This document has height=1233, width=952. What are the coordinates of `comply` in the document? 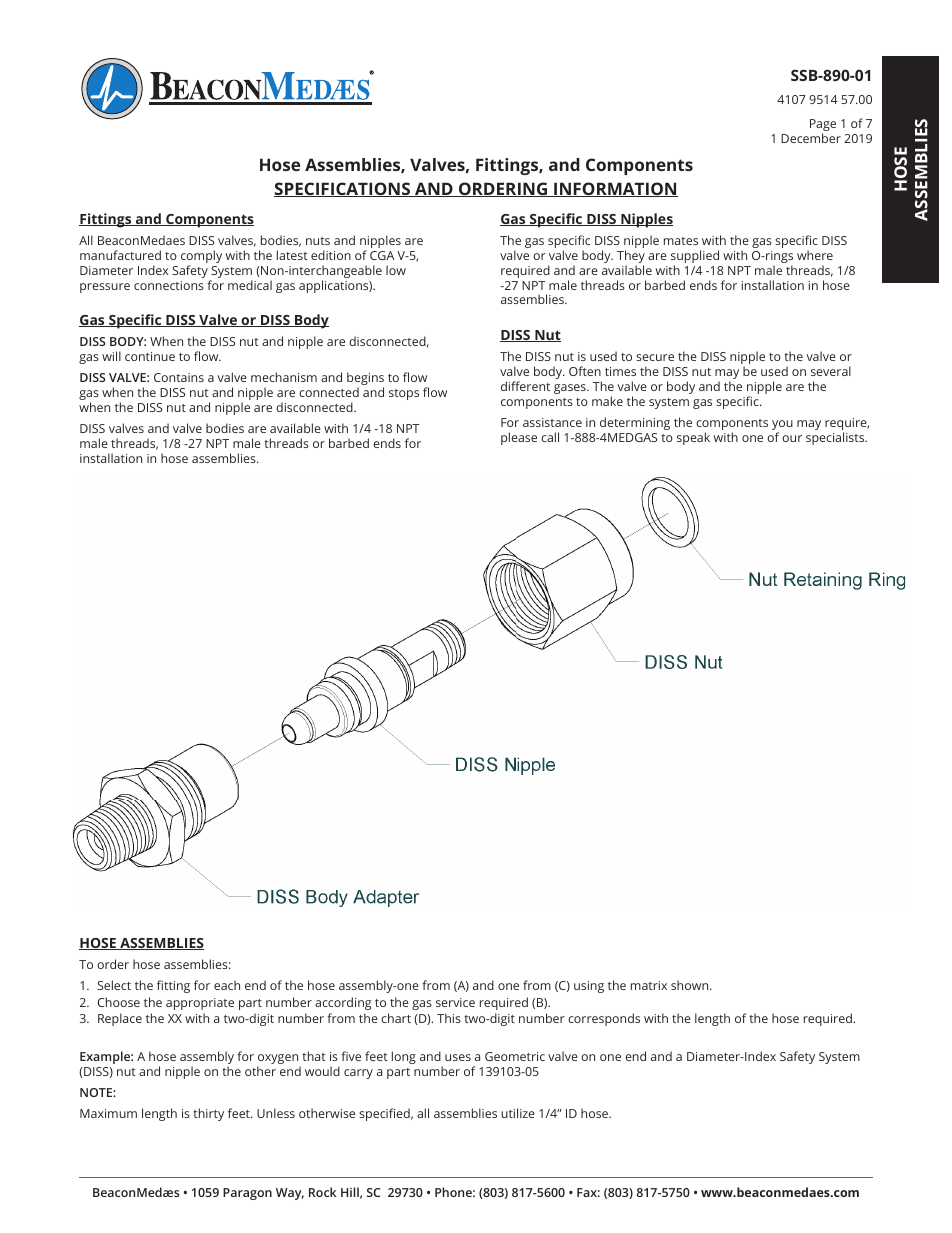 It's located at (201, 258).
